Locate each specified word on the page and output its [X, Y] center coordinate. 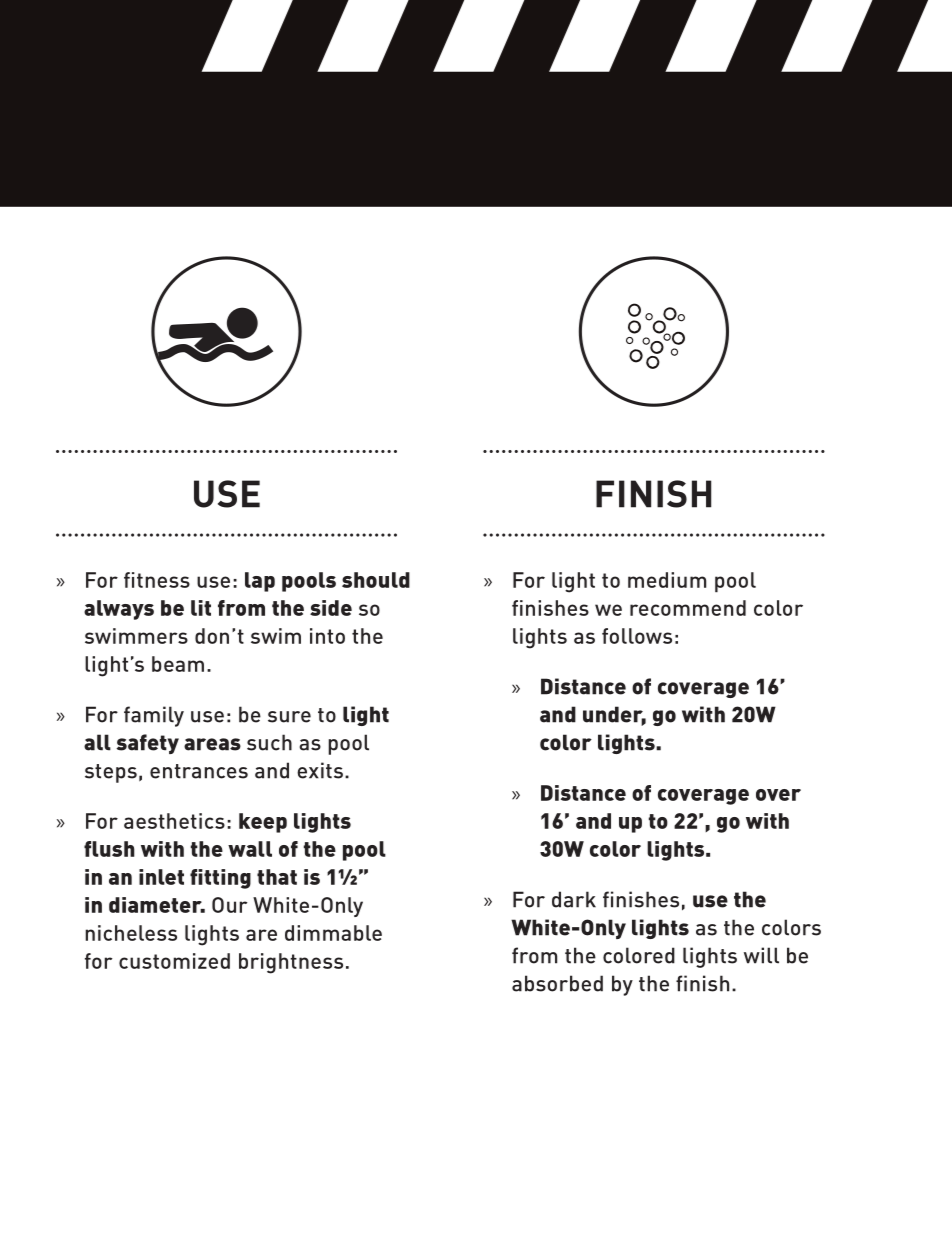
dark [574, 899]
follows [637, 636]
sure [289, 717]
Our [229, 905]
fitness [157, 580]
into [327, 636]
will [761, 955]
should [376, 580]
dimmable [333, 933]
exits [320, 770]
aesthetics [174, 821]
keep [263, 823]
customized [174, 961]
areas [212, 744]
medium [667, 580]
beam [178, 664]
